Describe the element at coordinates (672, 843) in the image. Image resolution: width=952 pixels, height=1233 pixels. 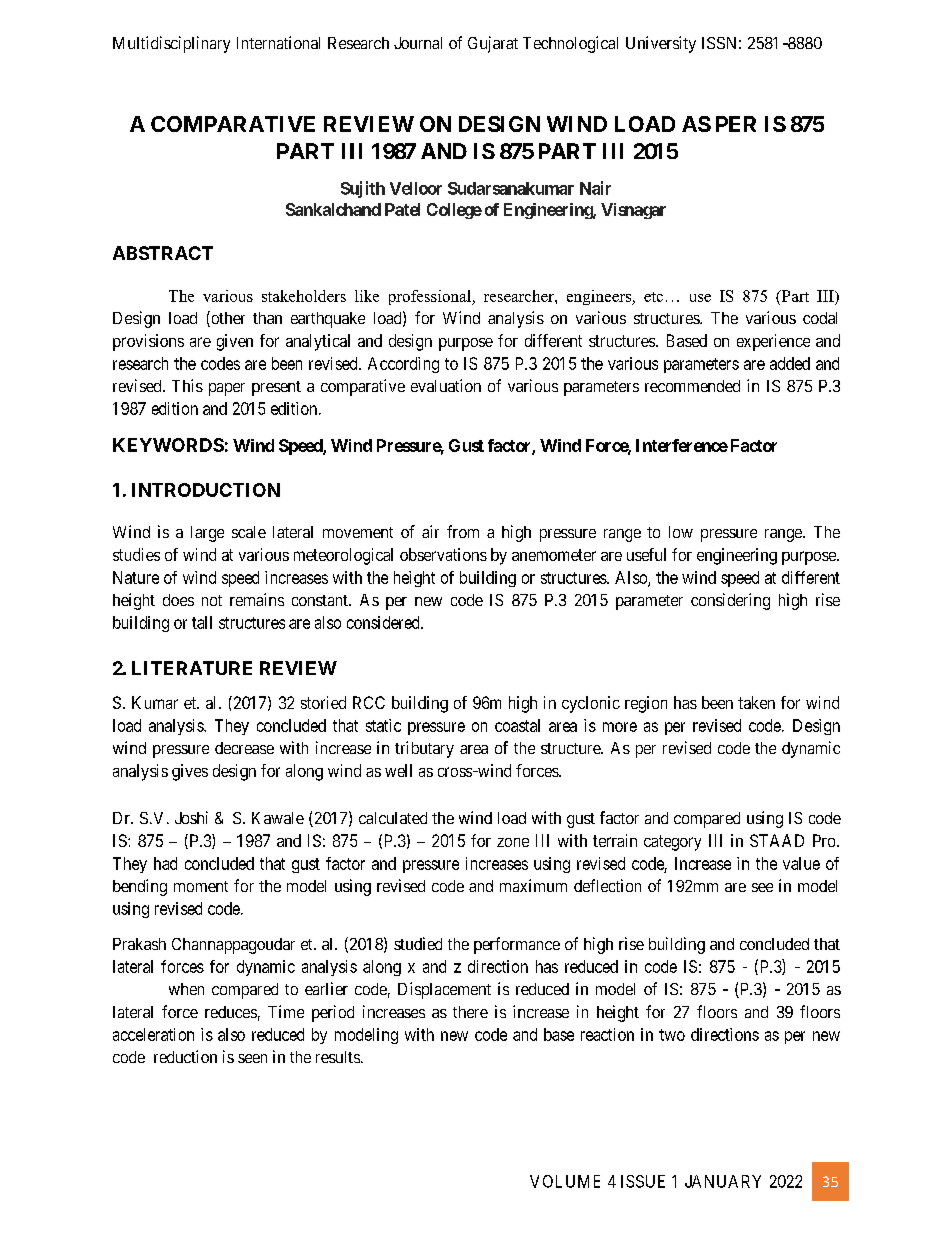
I see `category` at that location.
